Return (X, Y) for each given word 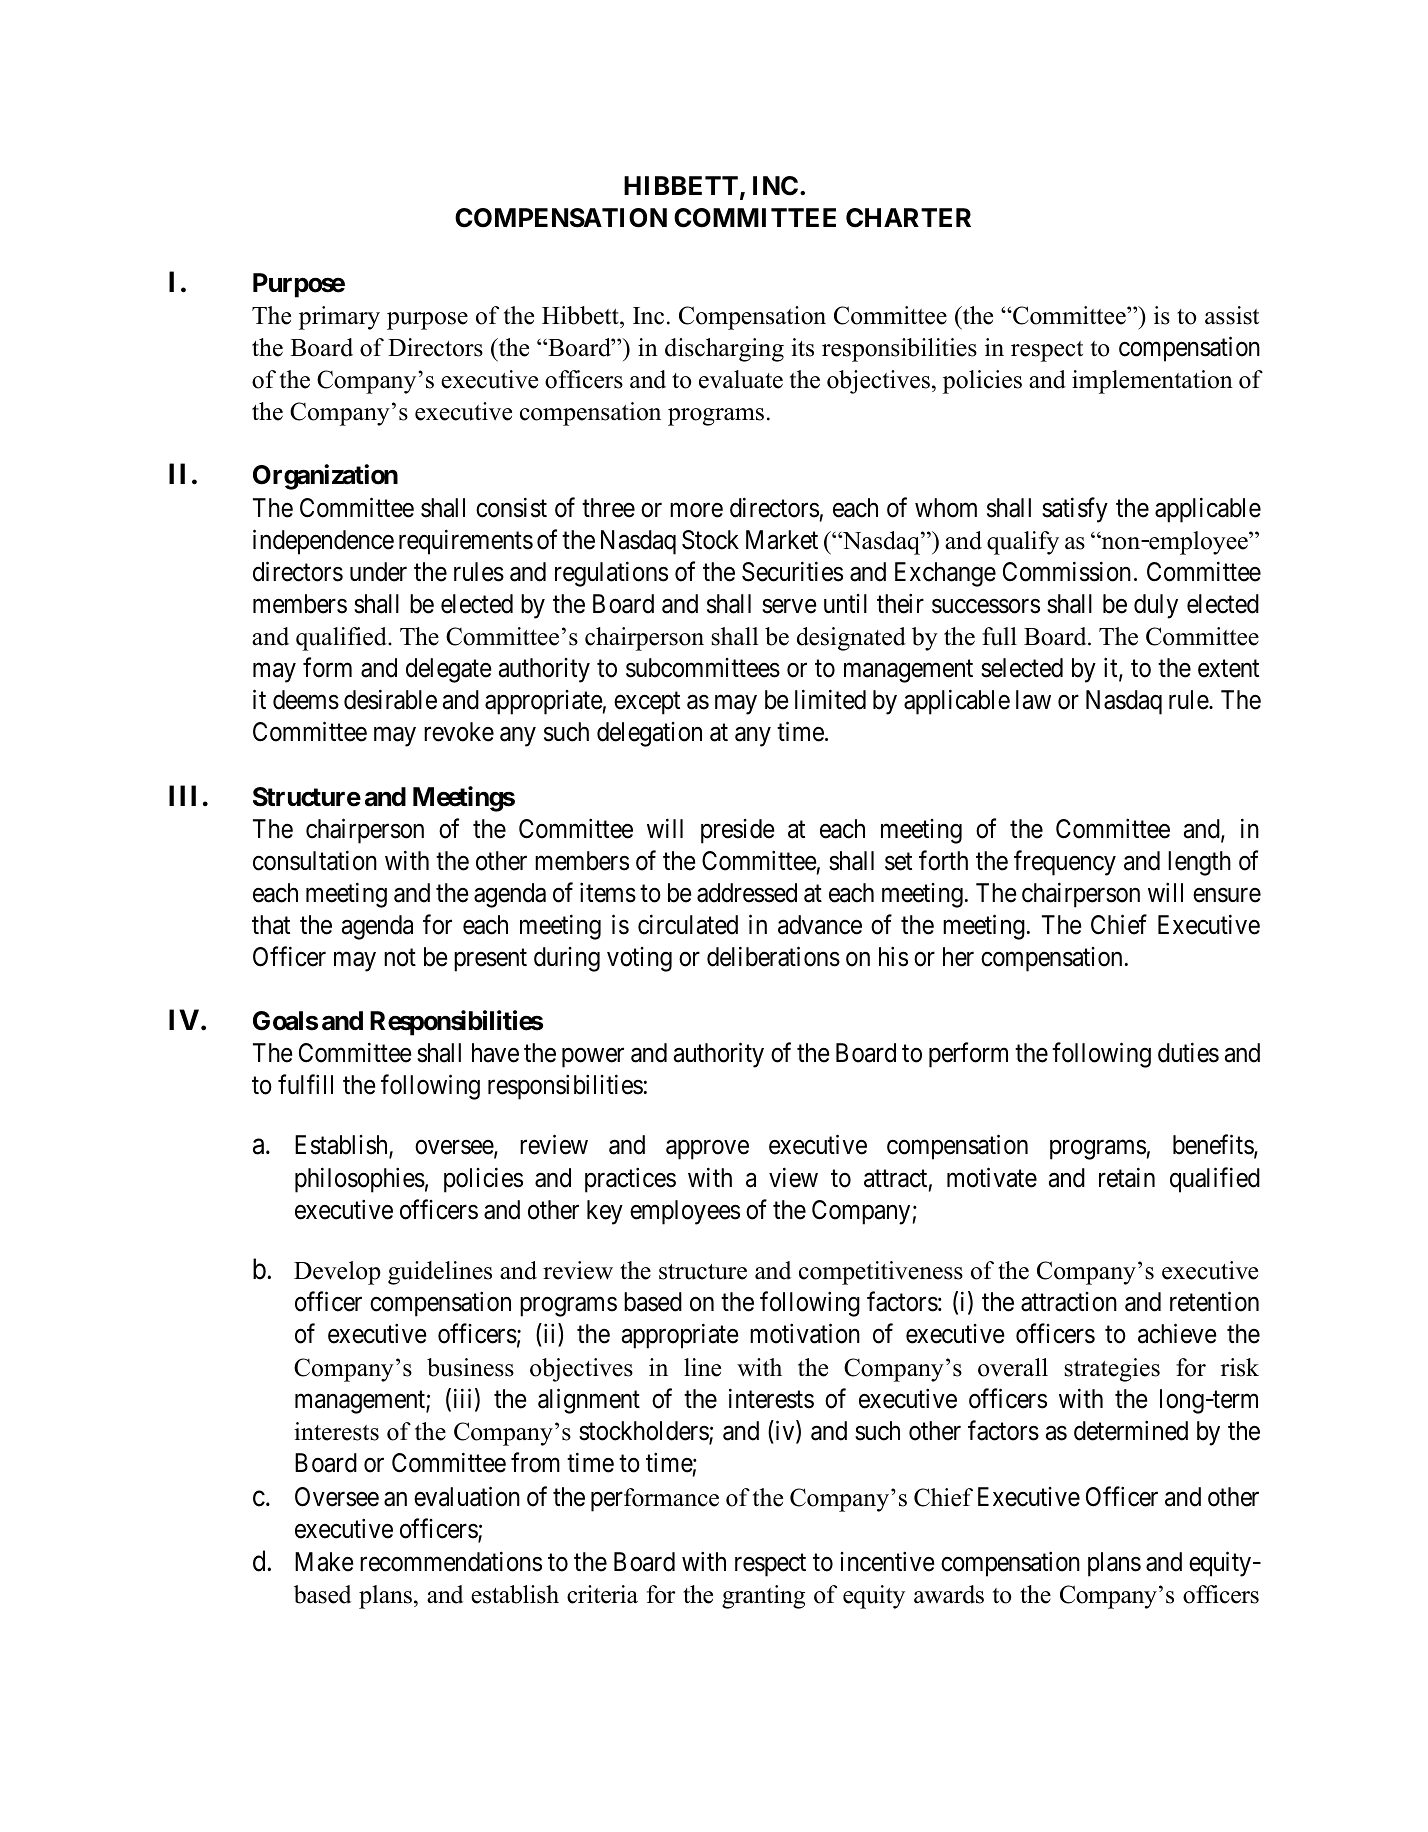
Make (324, 1562)
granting (763, 1597)
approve (707, 1150)
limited (830, 699)
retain (1127, 1177)
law (1033, 700)
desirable (390, 699)
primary (339, 318)
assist (1232, 315)
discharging (724, 350)
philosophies (360, 1180)
